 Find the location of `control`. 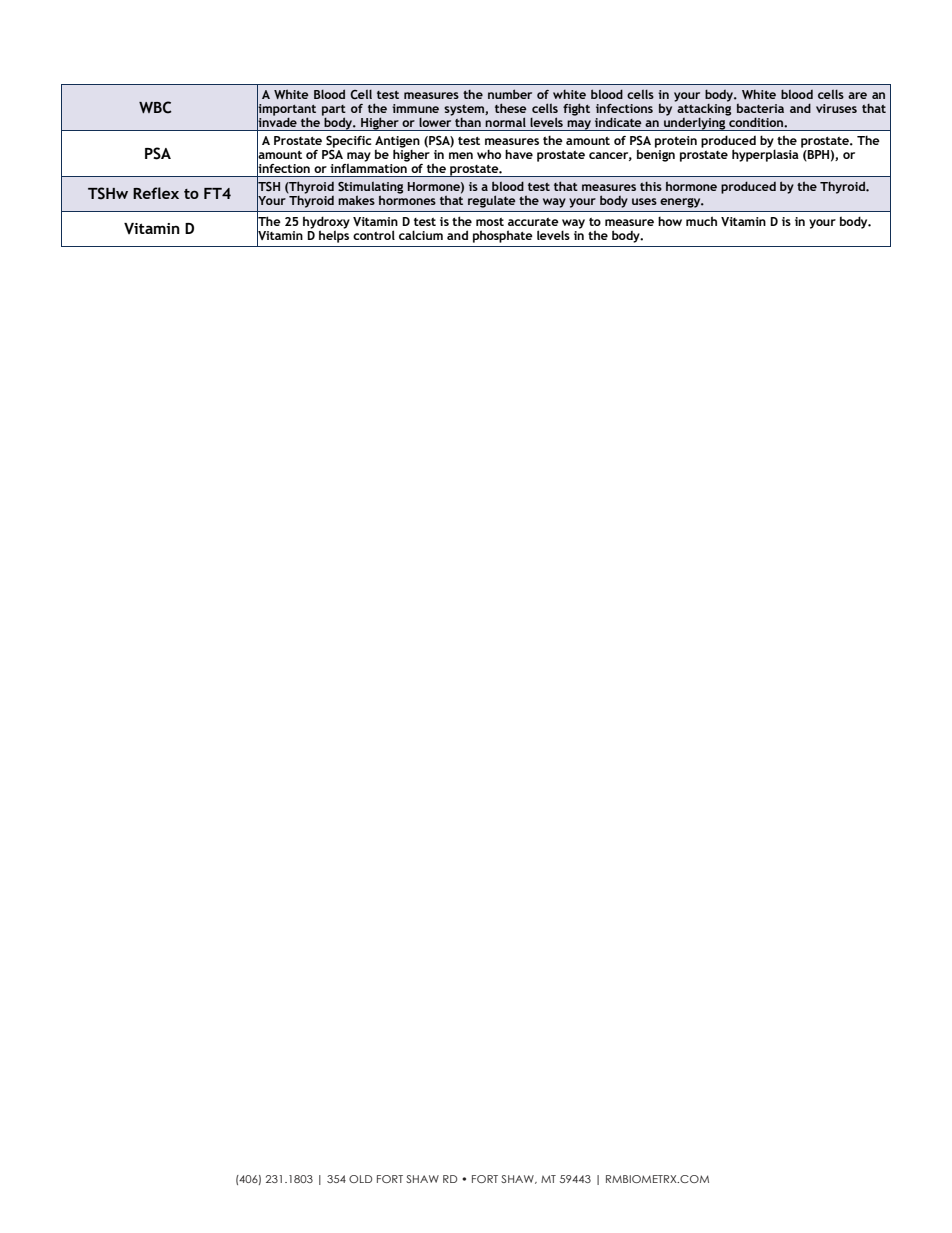

control is located at coordinates (374, 235).
